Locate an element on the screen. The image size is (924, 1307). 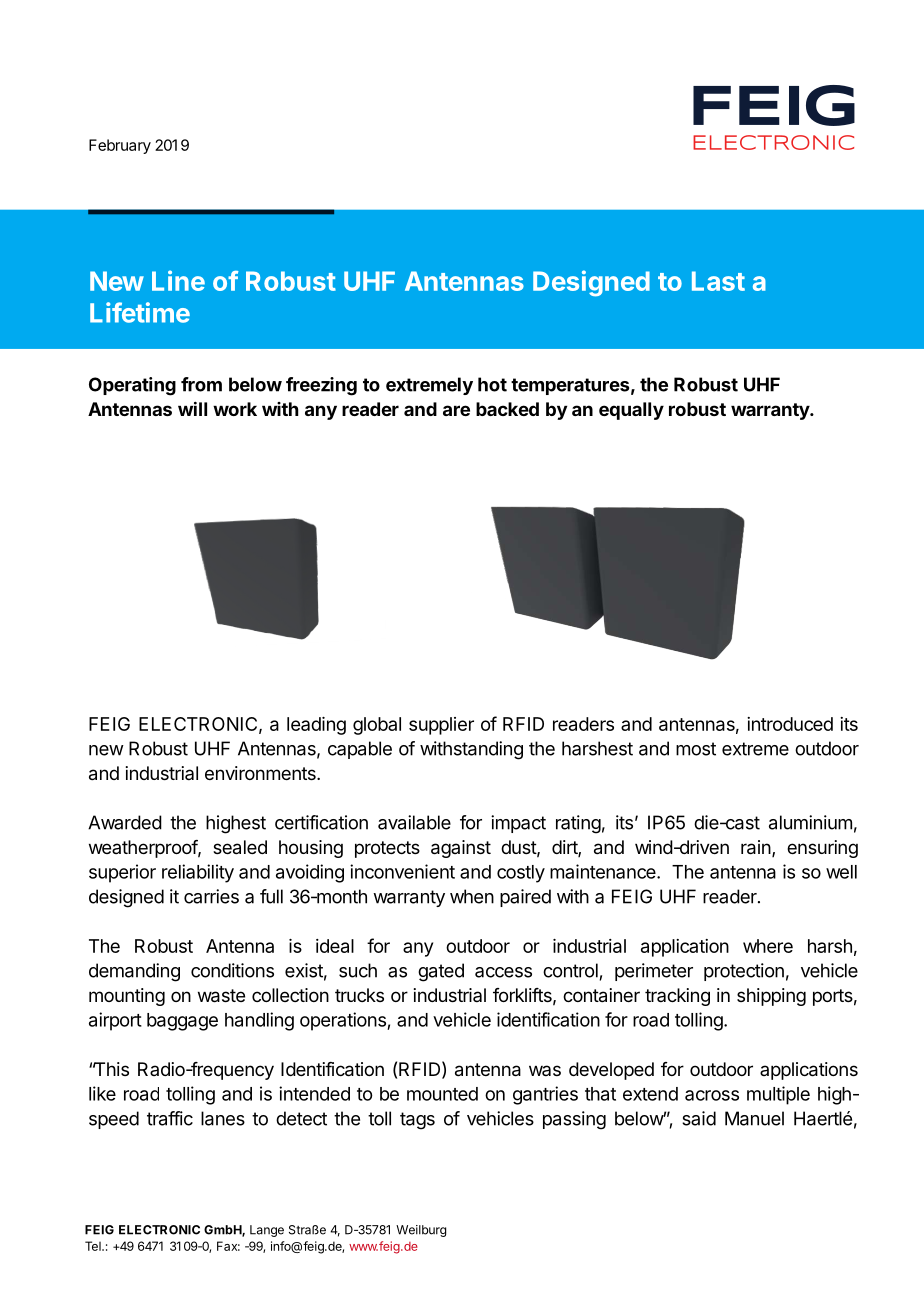
rain is located at coordinates (756, 847).
